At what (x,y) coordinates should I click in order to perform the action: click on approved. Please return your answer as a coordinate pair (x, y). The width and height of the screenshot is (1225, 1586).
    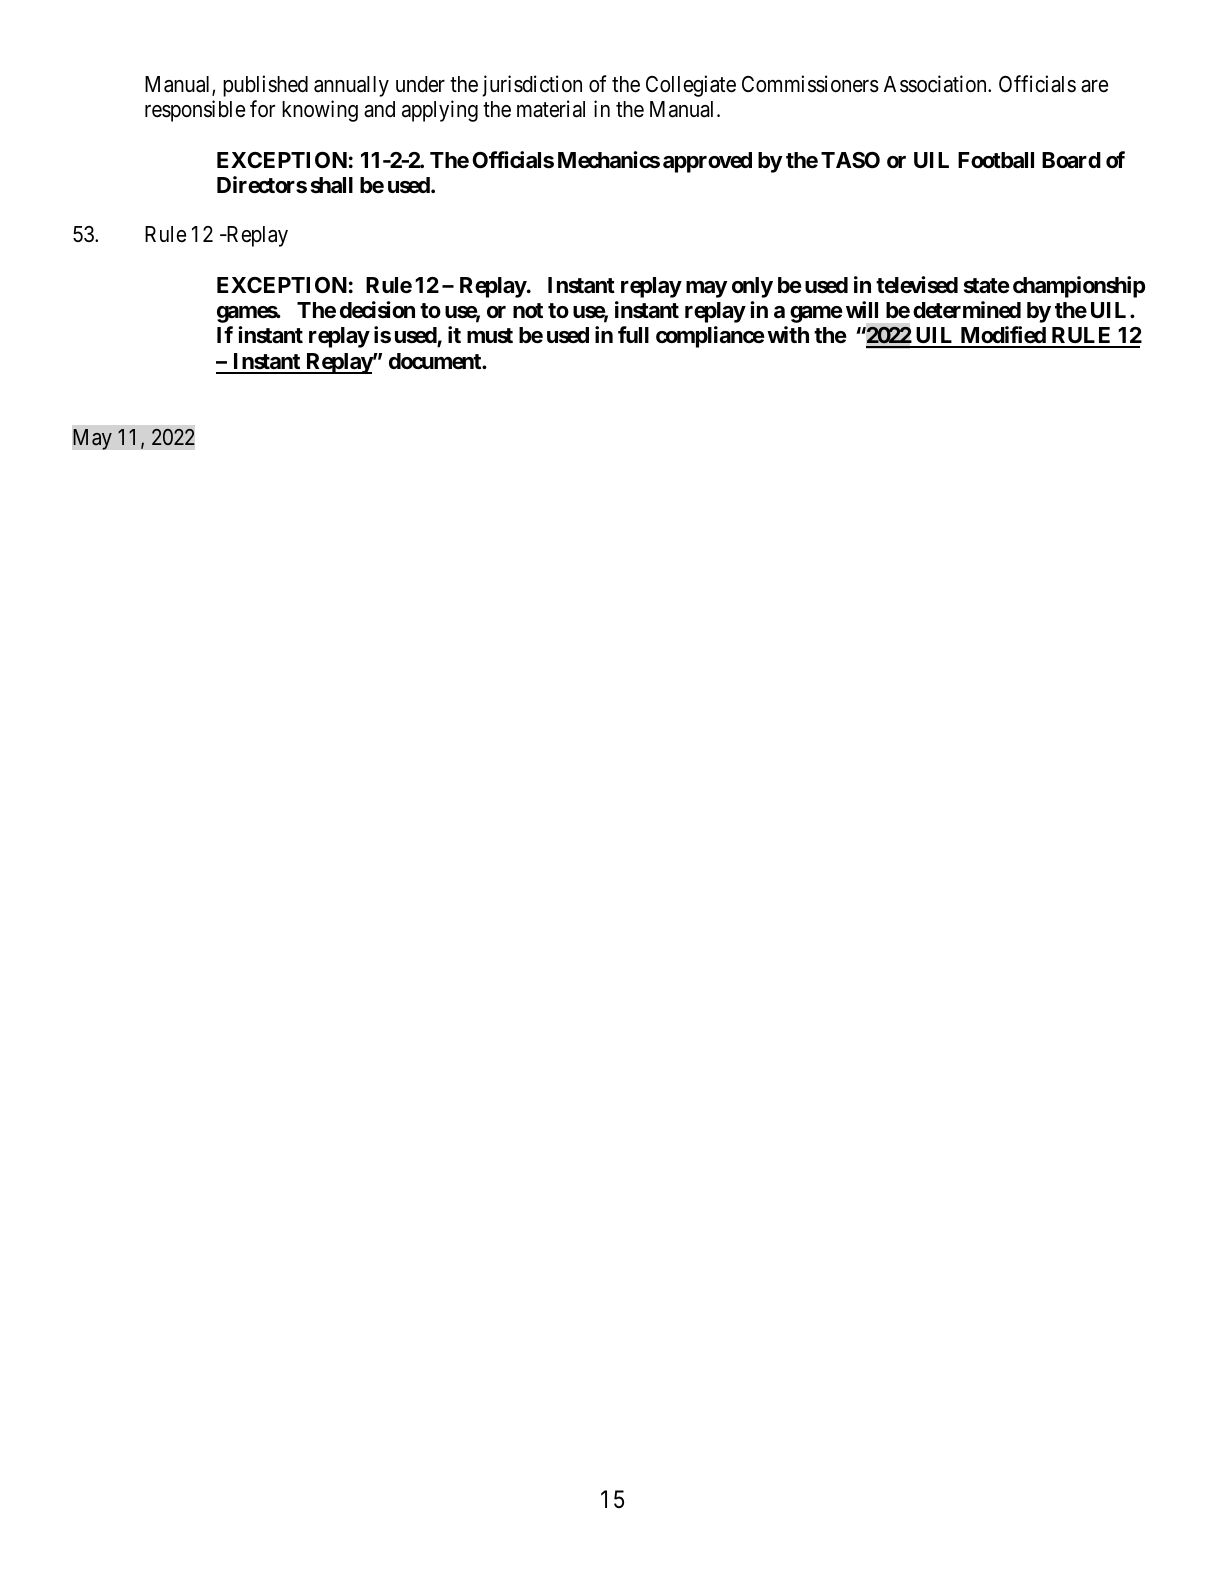
    Looking at the image, I should click on (707, 162).
